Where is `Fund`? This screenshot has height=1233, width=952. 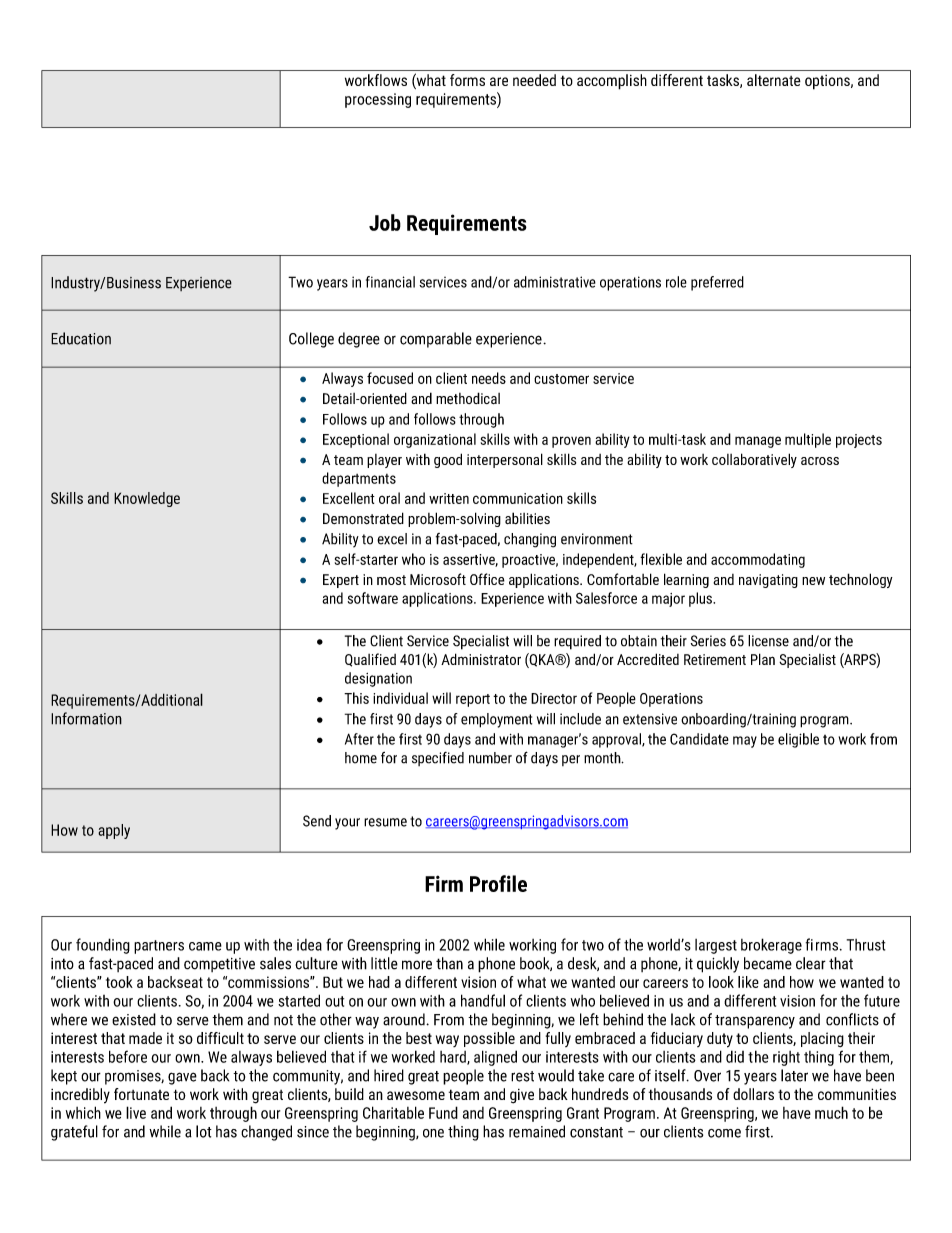
Fund is located at coordinates (443, 1112).
